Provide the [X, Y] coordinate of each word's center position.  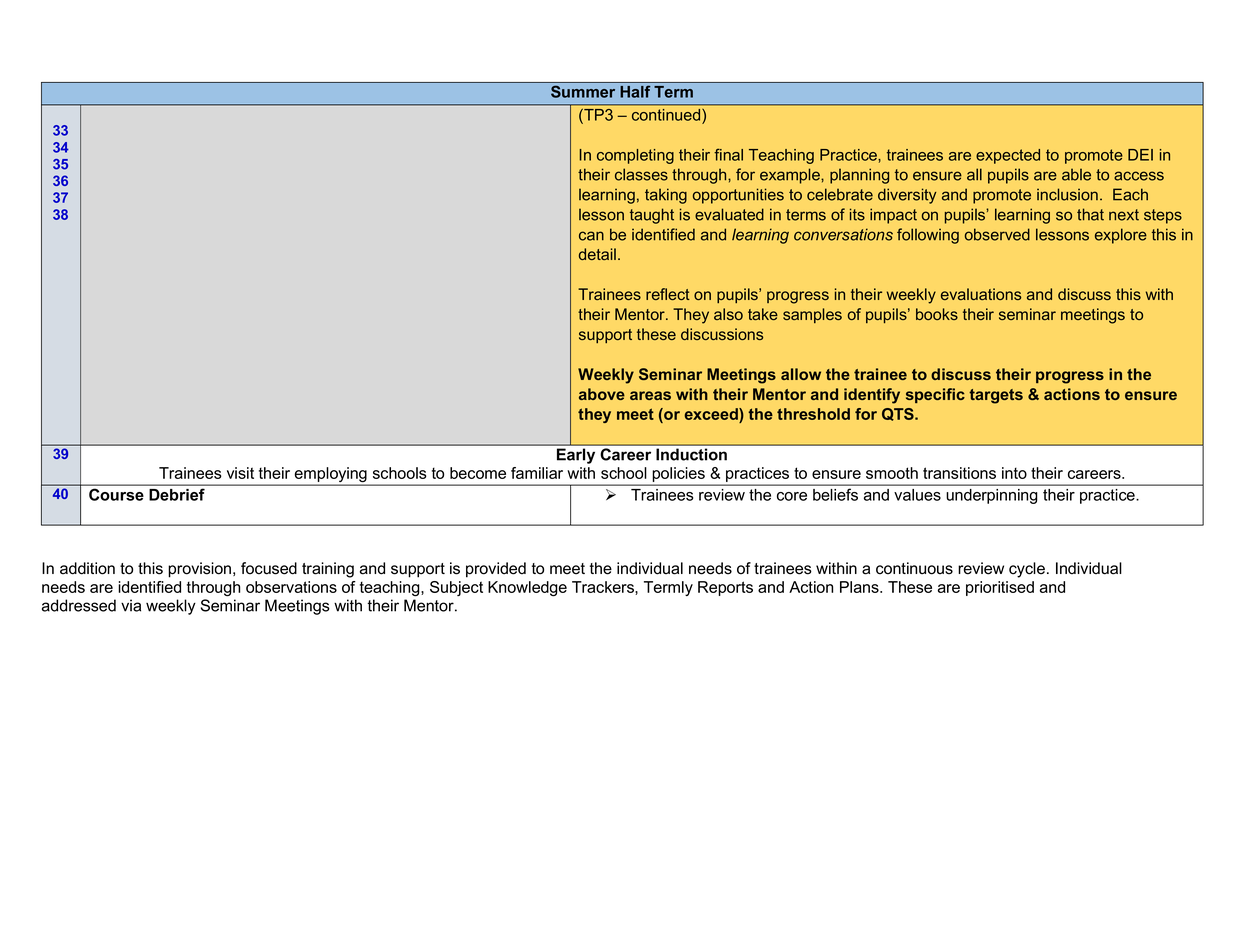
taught [652, 216]
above [602, 394]
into [1014, 473]
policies [679, 474]
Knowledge [527, 589]
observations [291, 587]
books [937, 314]
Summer [583, 91]
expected [1008, 156]
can [591, 236]
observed [997, 234]
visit [240, 473]
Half [635, 91]
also [728, 314]
